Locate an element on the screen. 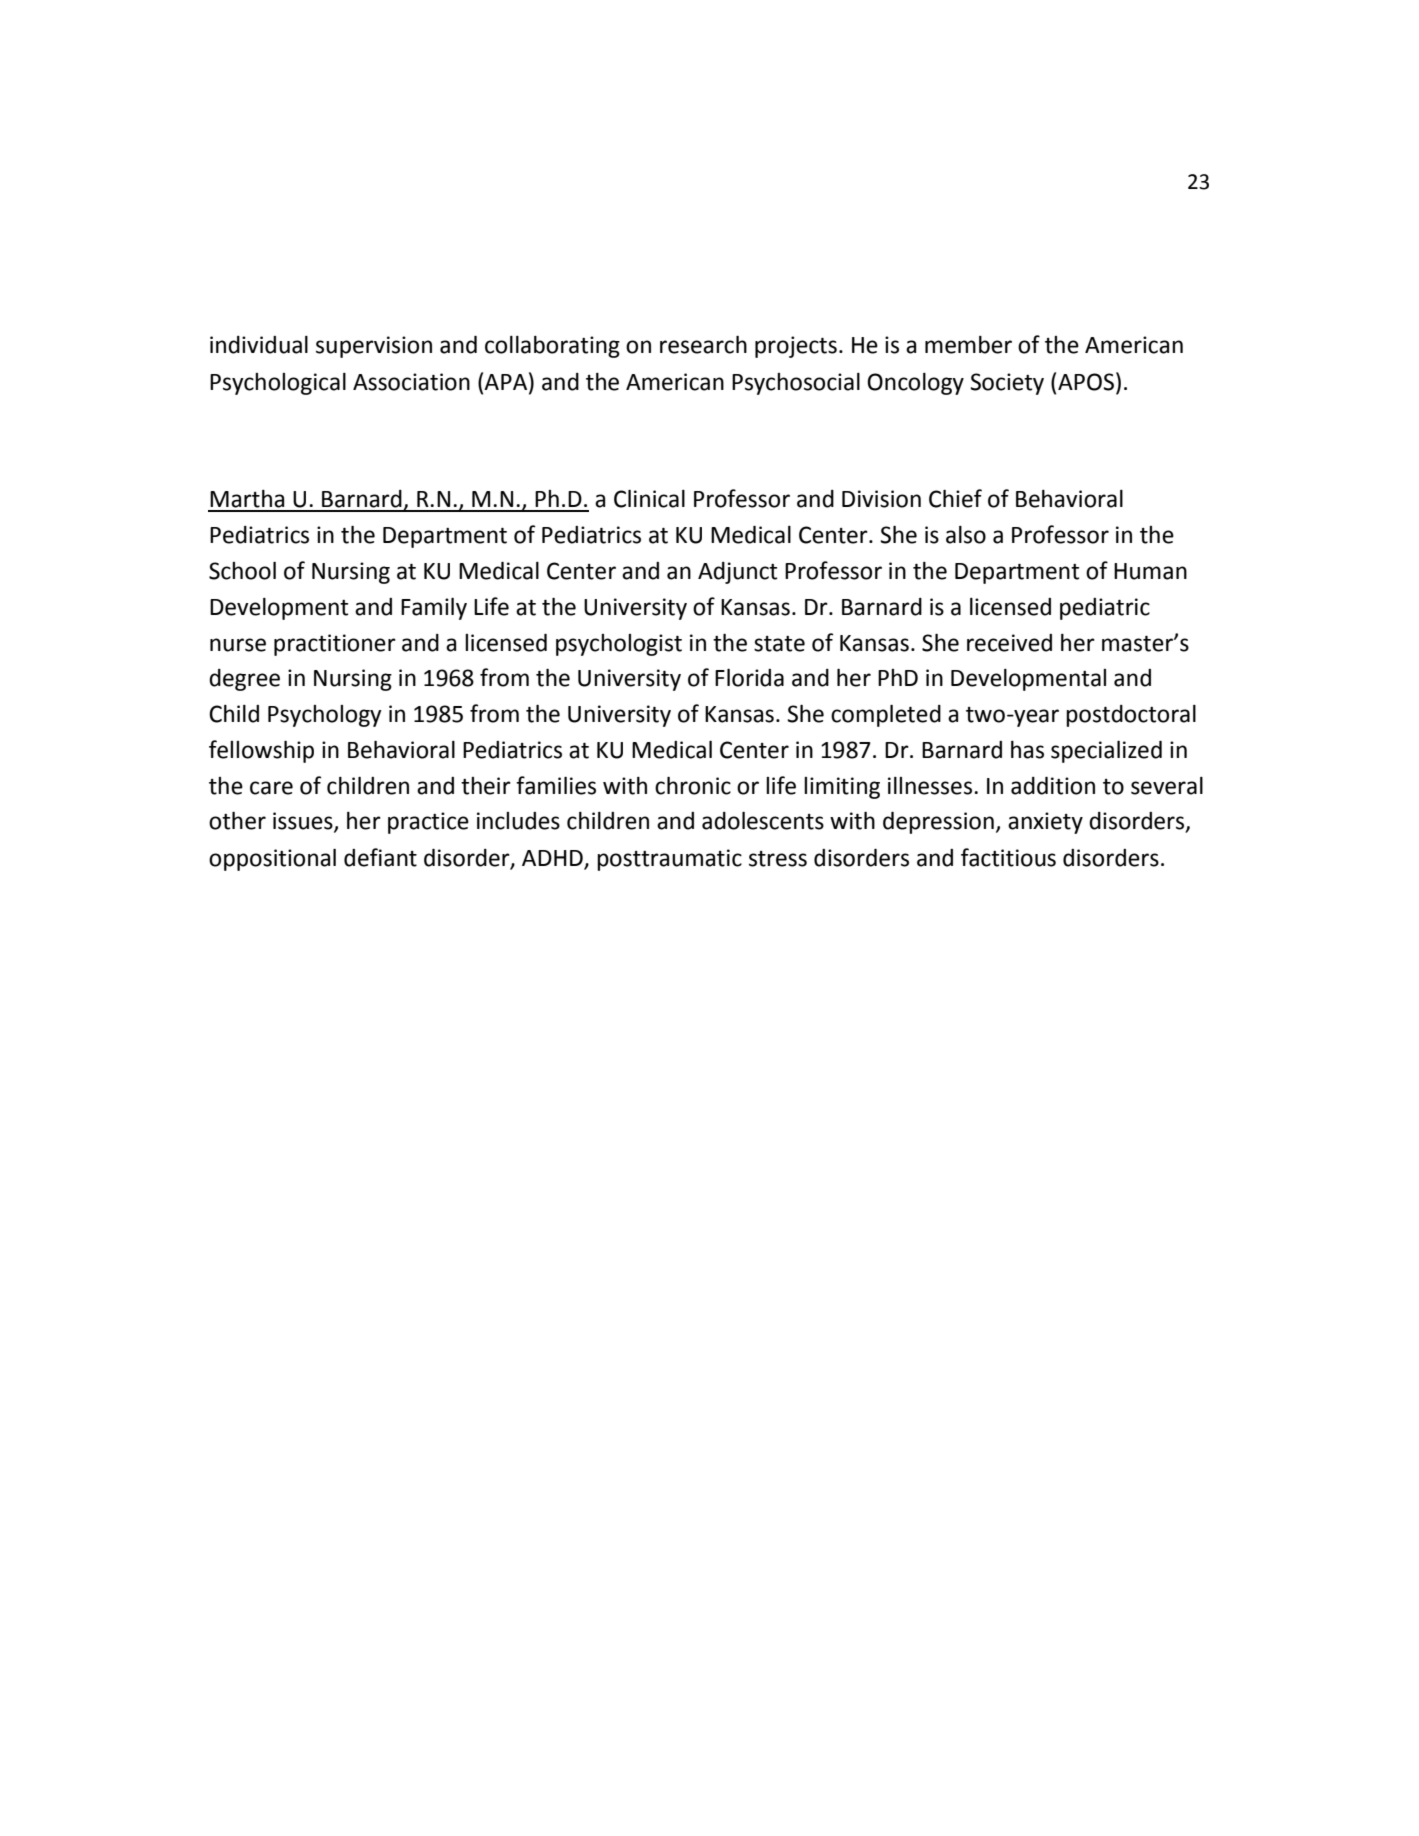 The height and width of the screenshot is (1836, 1419). defiant is located at coordinates (380, 857).
